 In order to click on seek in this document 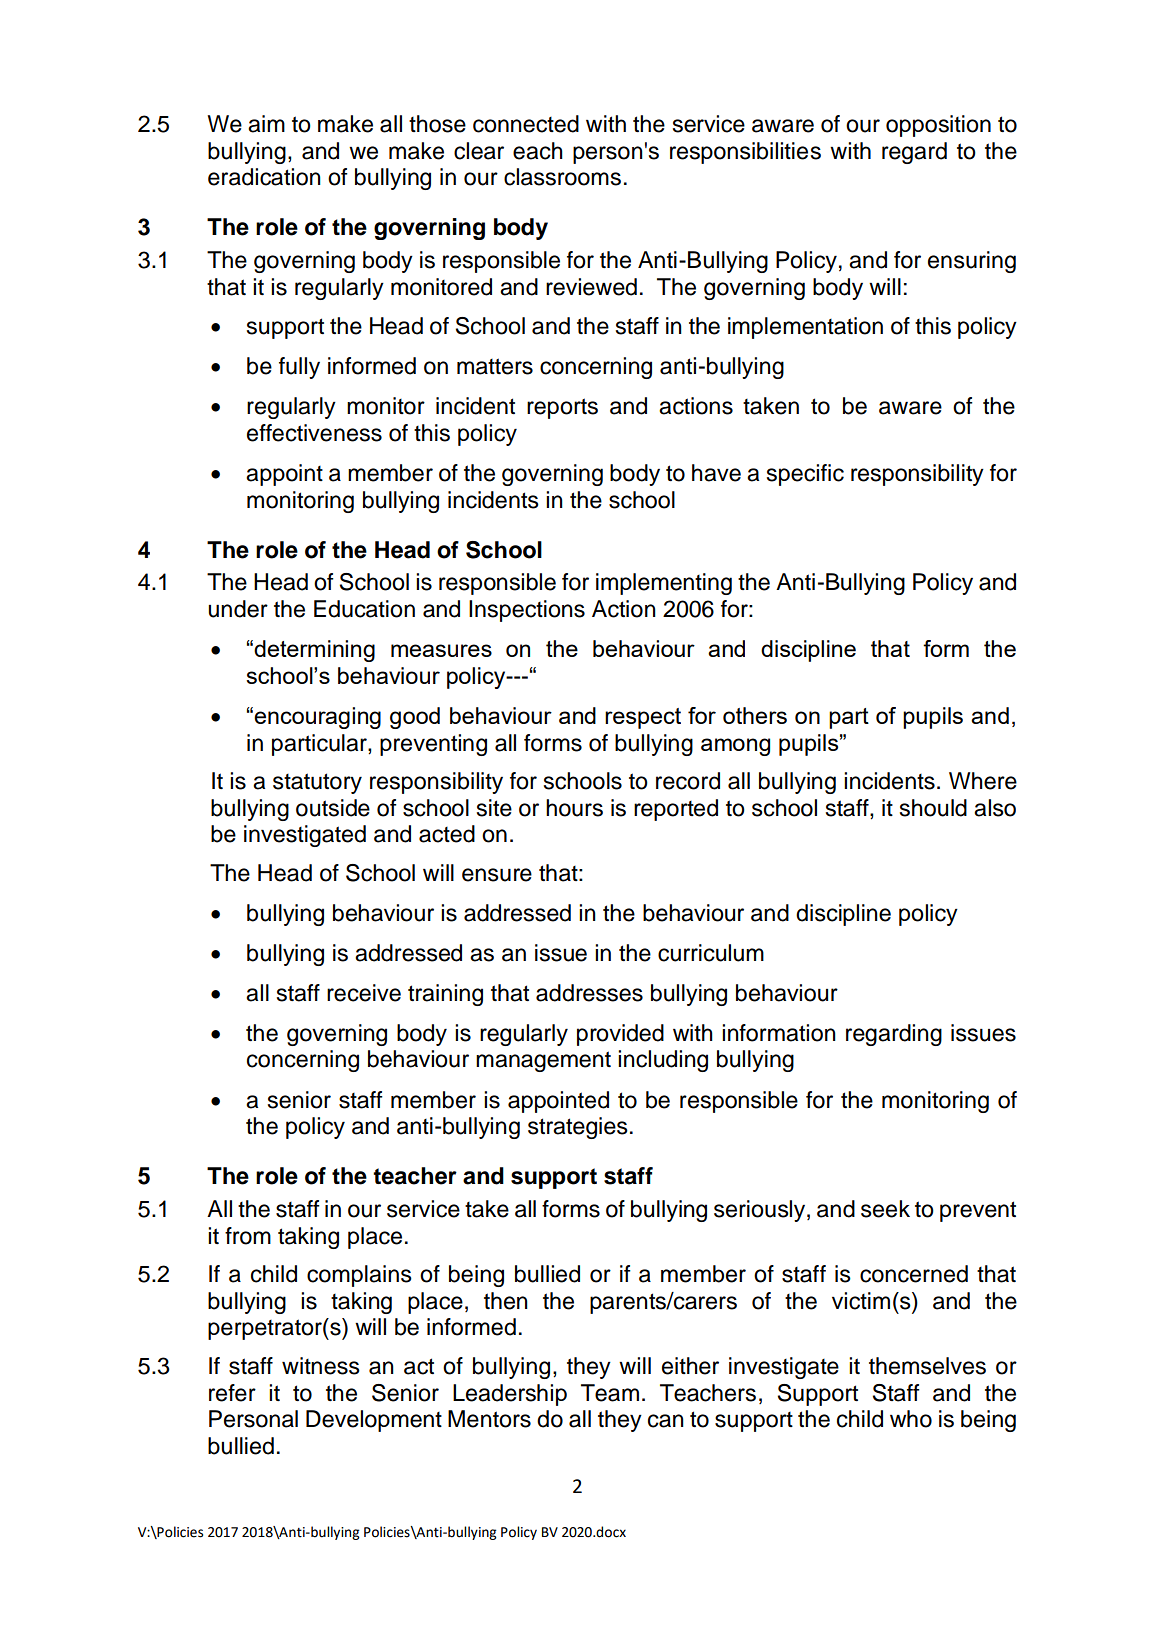, I will do `click(885, 1209)`.
